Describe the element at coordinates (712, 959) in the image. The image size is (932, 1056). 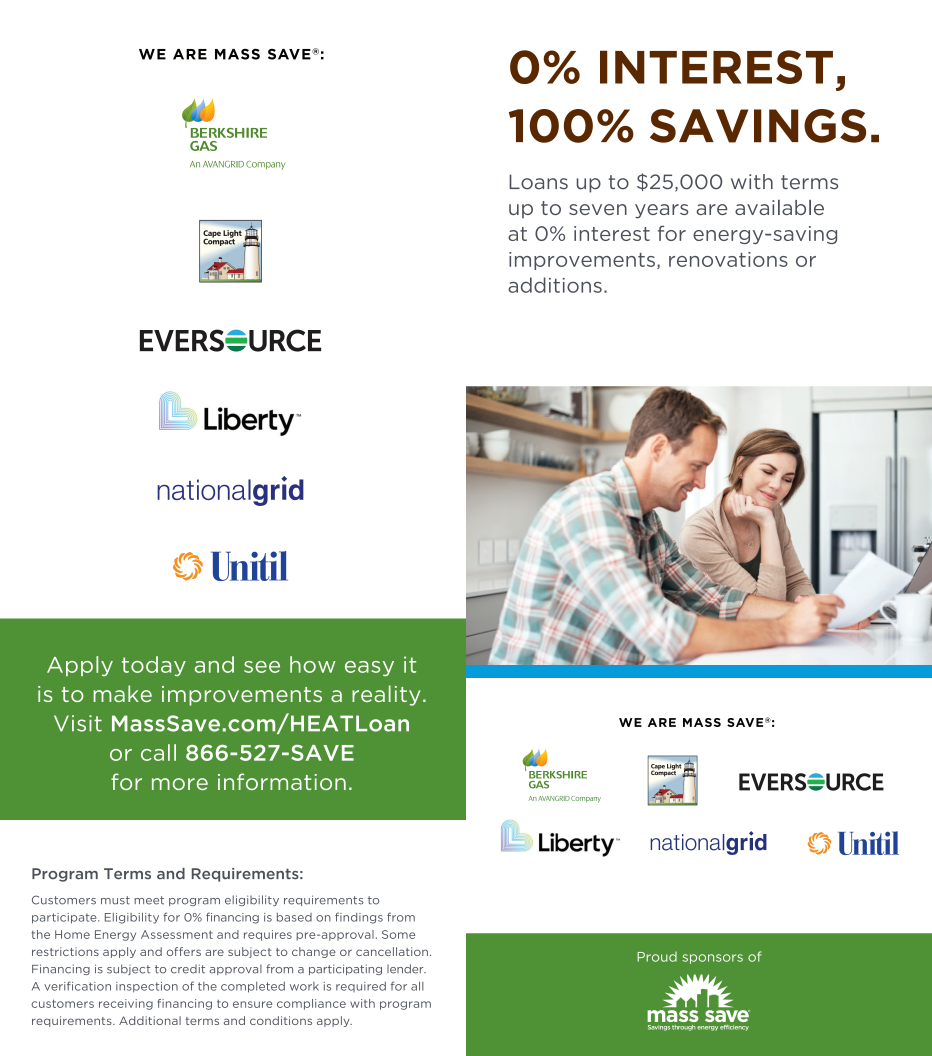
I see `sponsors` at that location.
